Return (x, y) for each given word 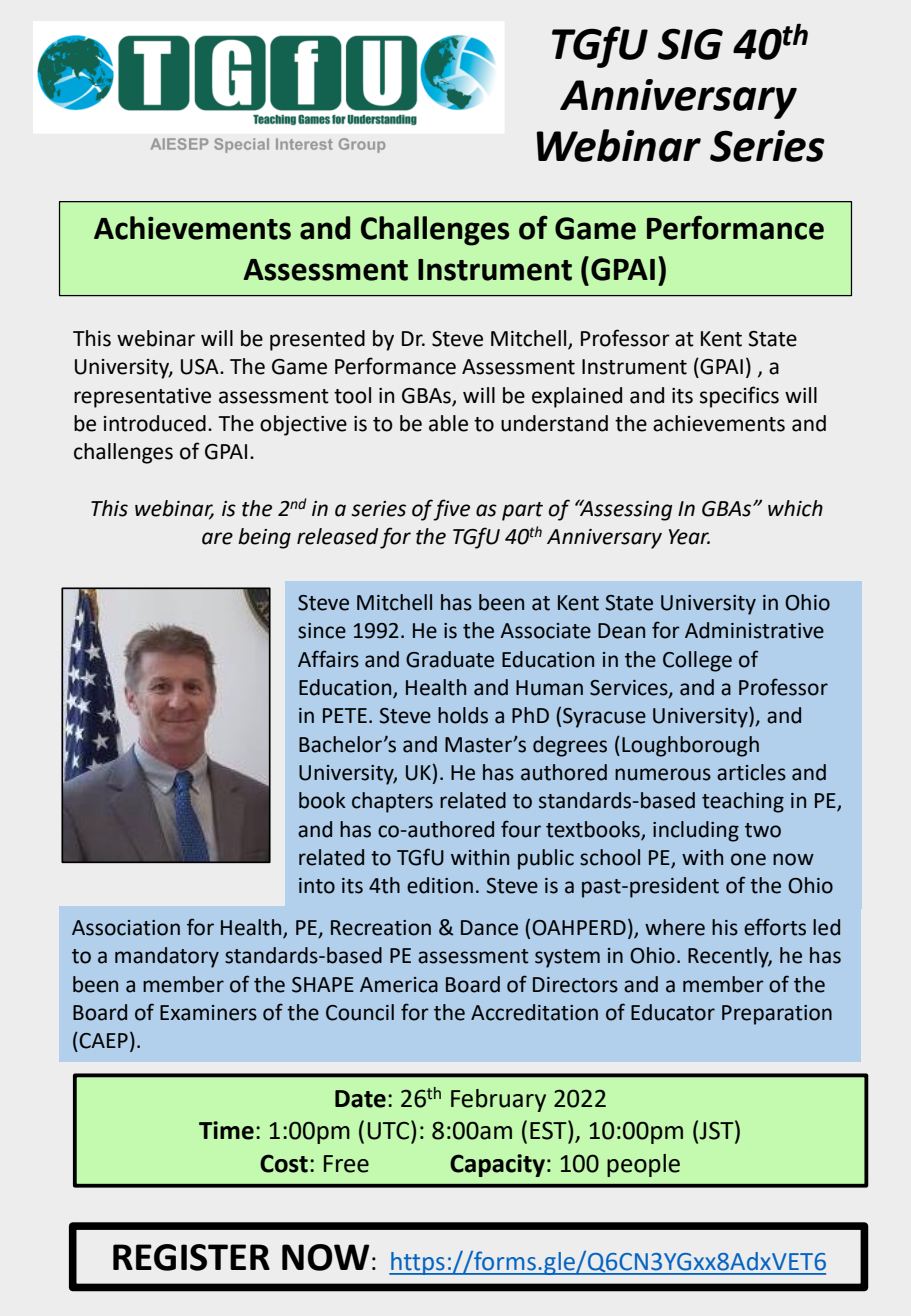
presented (317, 340)
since (322, 631)
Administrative (754, 630)
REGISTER (191, 1257)
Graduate (450, 659)
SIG (690, 44)
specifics (739, 397)
